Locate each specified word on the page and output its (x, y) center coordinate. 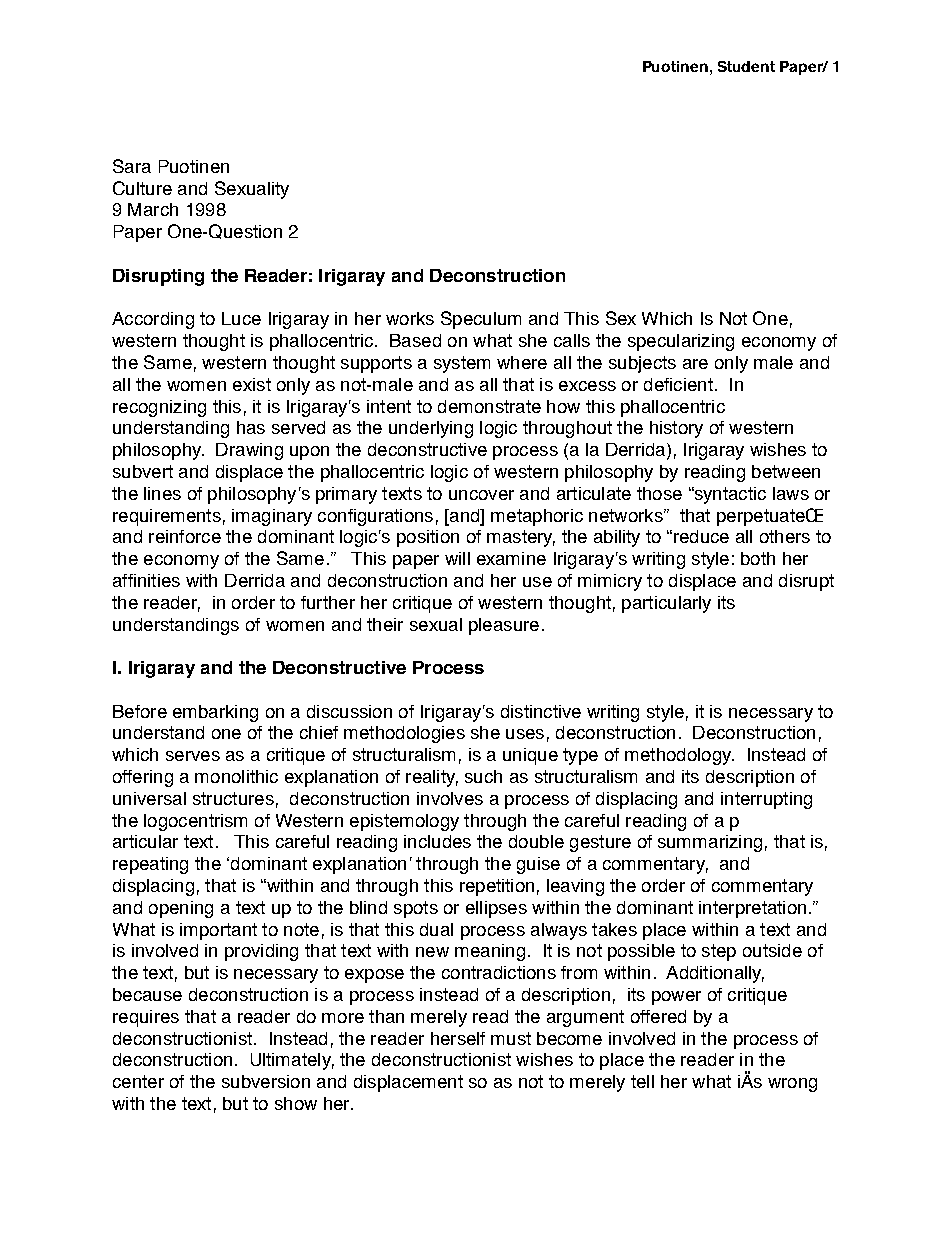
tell (642, 1081)
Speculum (481, 320)
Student (746, 66)
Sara (132, 166)
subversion (266, 1081)
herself (458, 1038)
